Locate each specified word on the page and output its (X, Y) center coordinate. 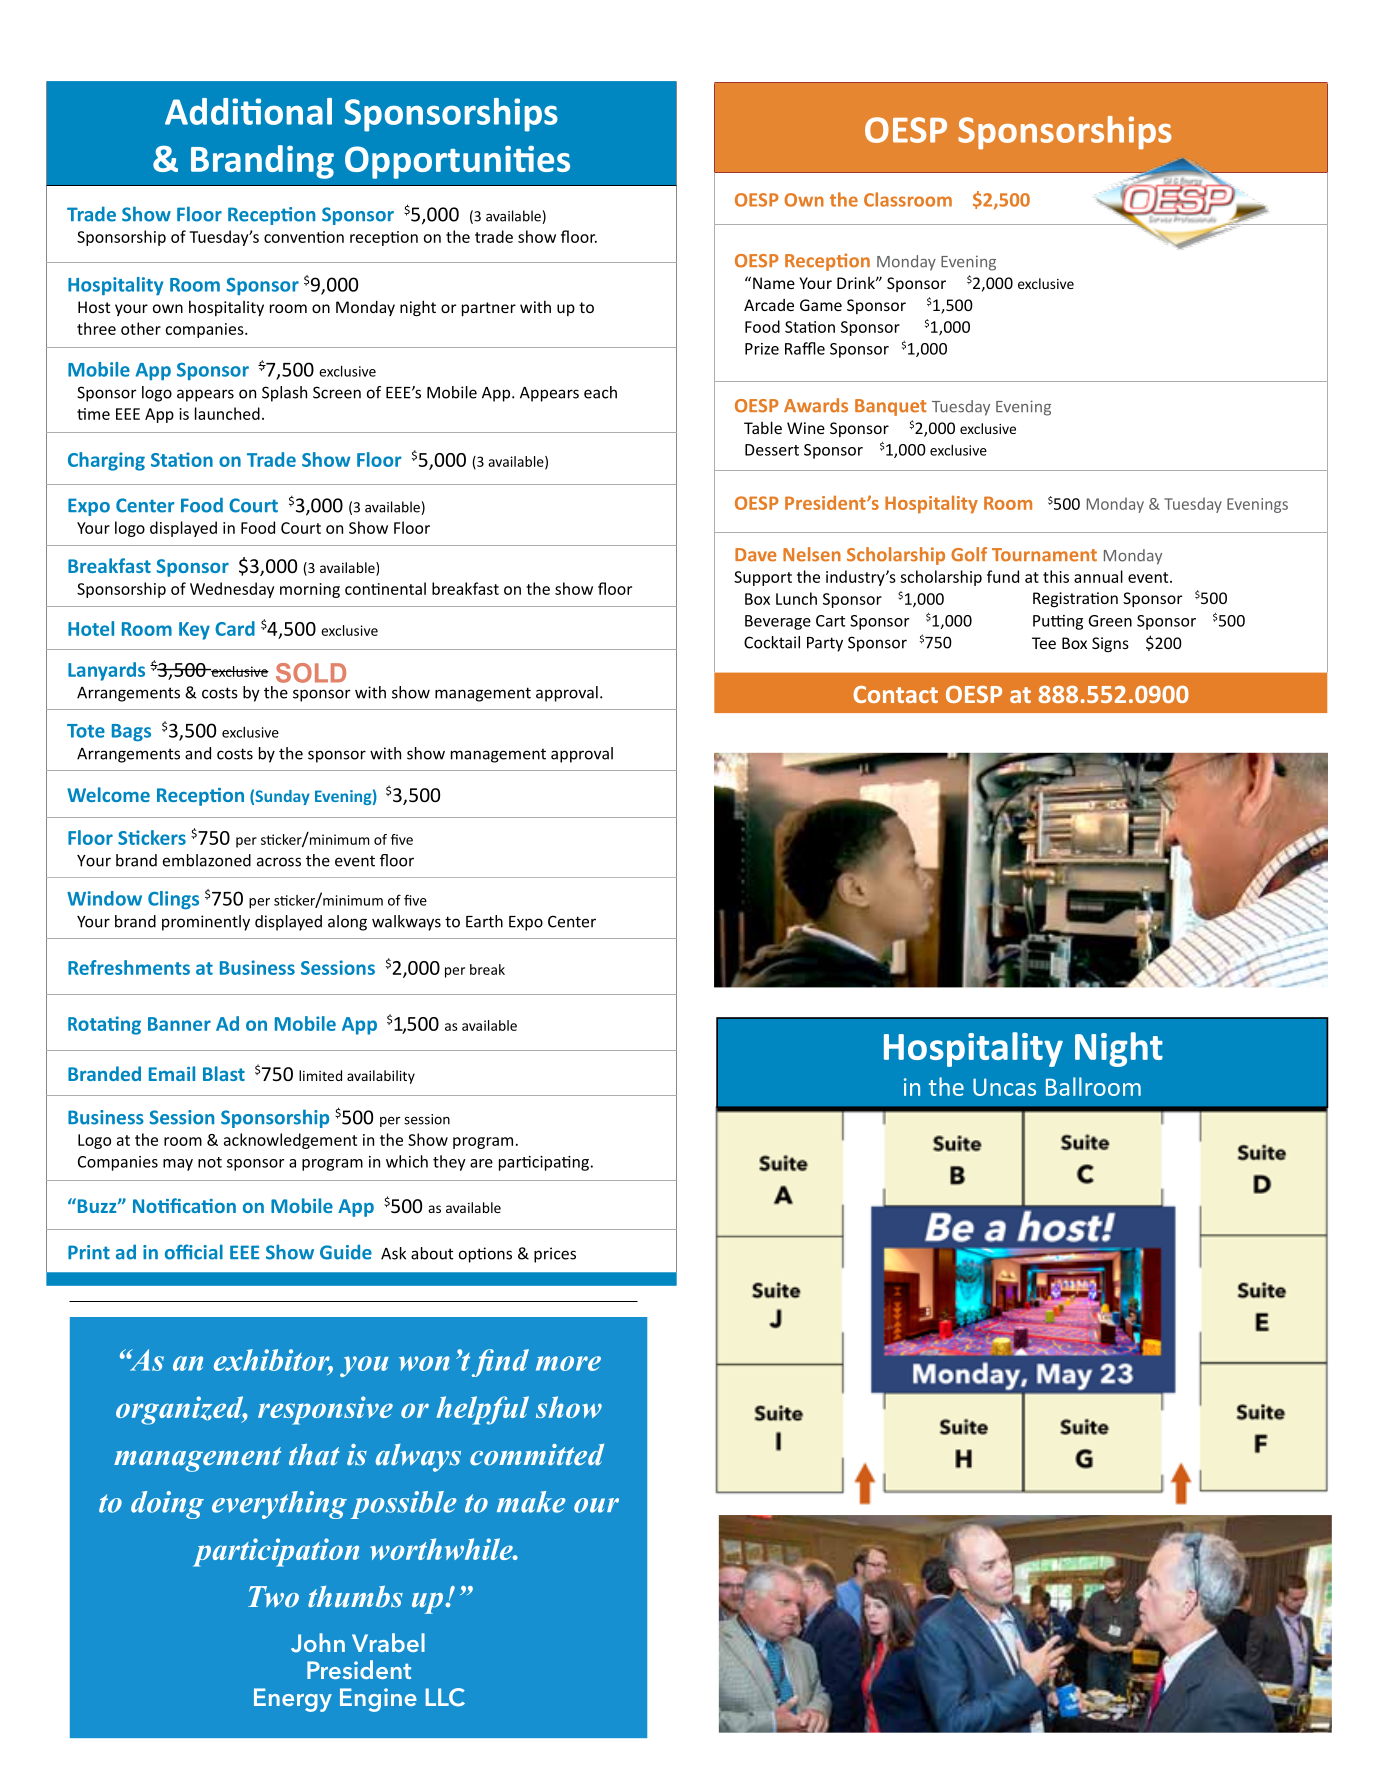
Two (273, 1597)
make (531, 1502)
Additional (248, 111)
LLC (445, 1697)
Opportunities (457, 162)
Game (821, 305)
